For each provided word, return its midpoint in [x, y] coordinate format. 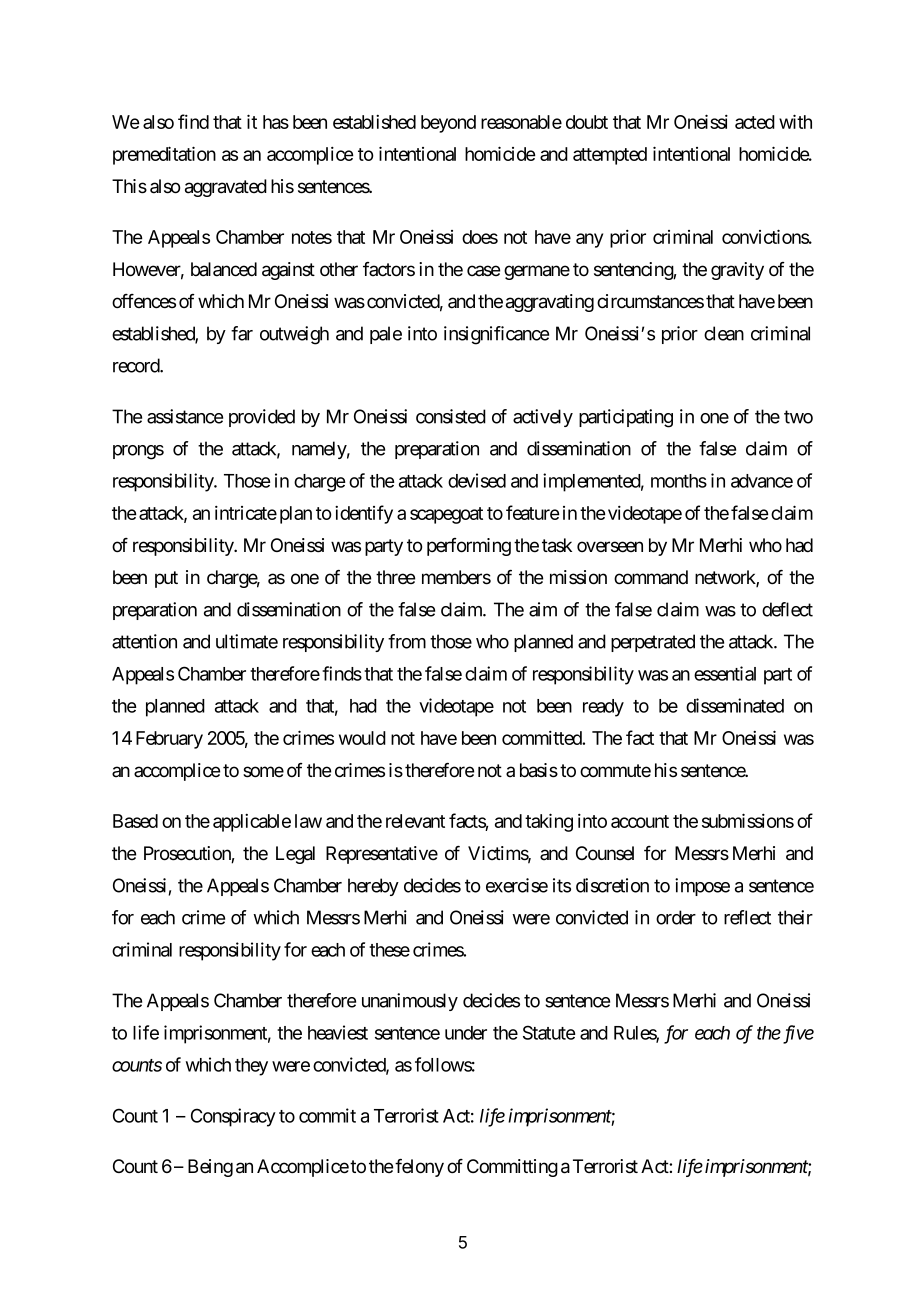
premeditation [164, 155]
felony [419, 1168]
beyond [448, 124]
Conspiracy [233, 1117]
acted [755, 122]
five [797, 1034]
